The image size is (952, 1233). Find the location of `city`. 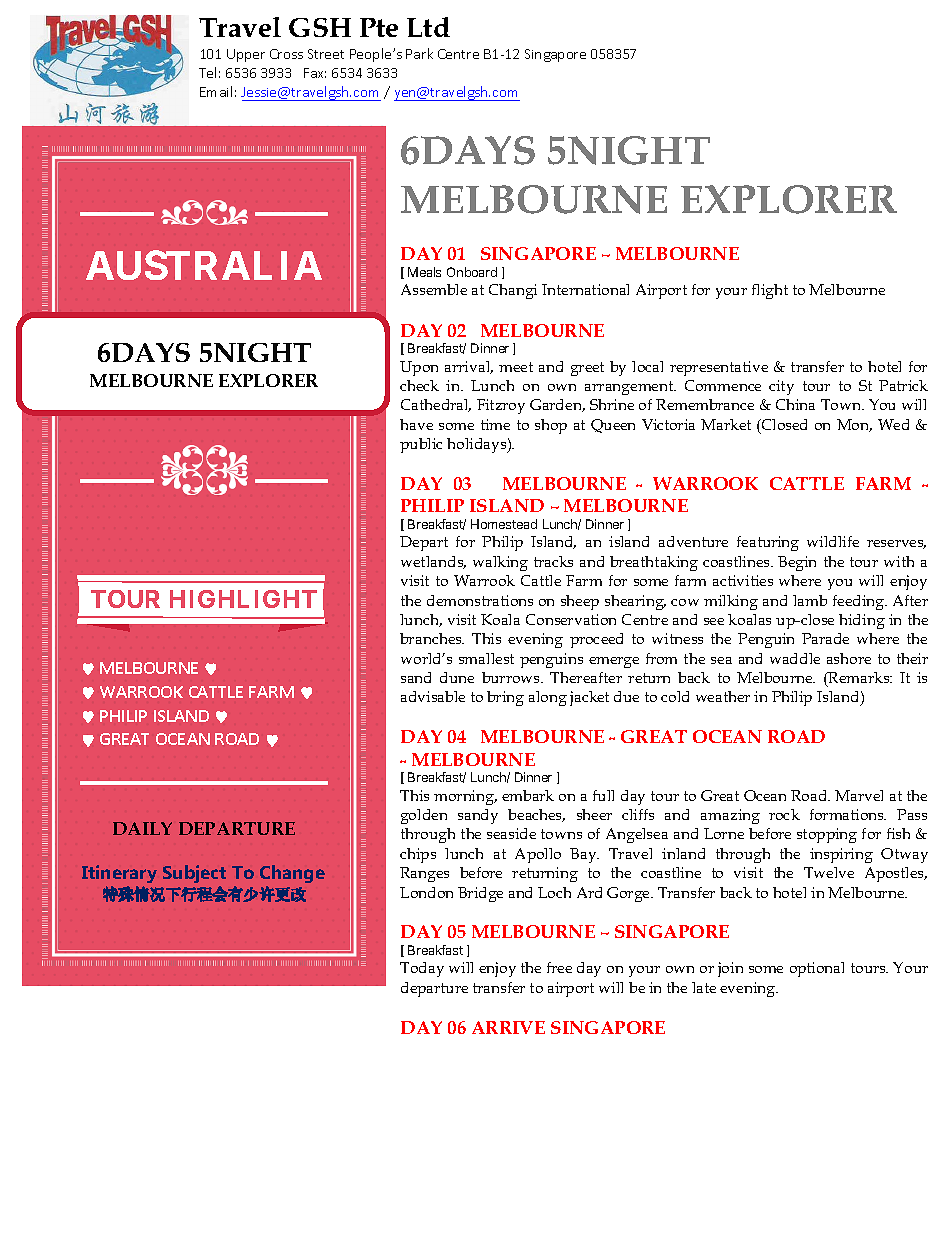

city is located at coordinates (781, 387).
